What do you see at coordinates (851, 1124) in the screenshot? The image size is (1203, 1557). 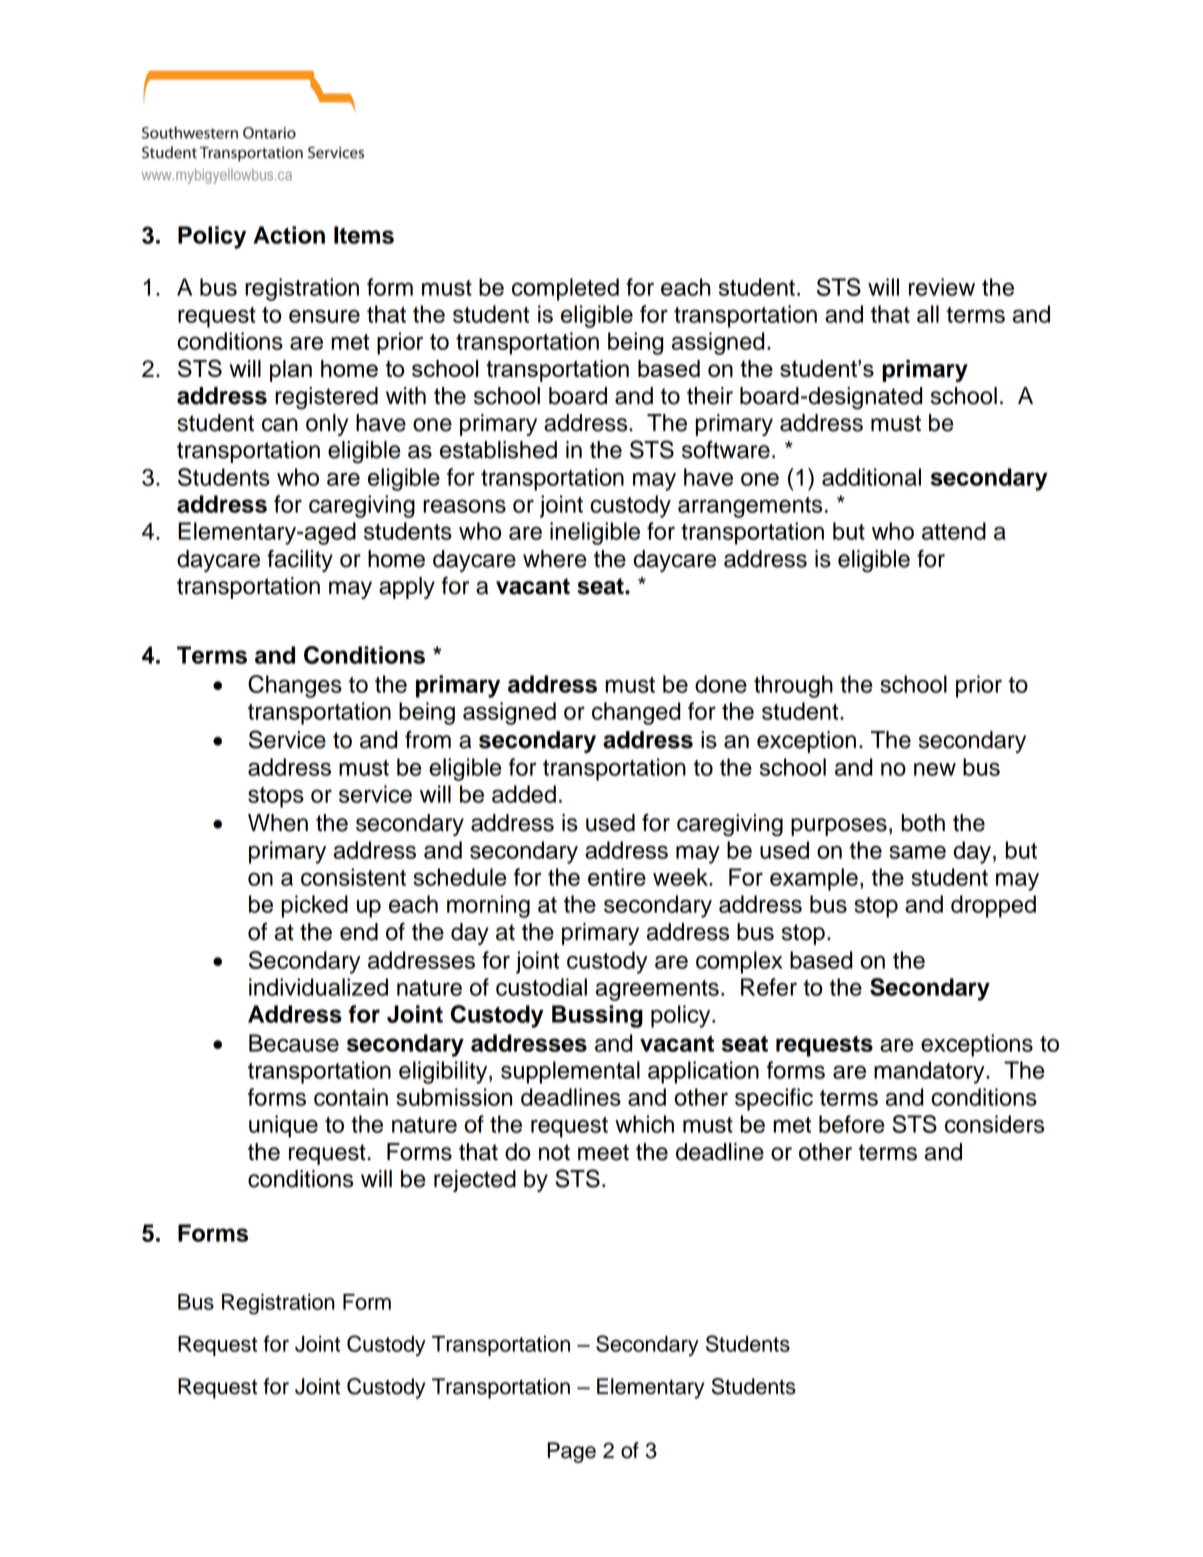 I see `before` at bounding box center [851, 1124].
